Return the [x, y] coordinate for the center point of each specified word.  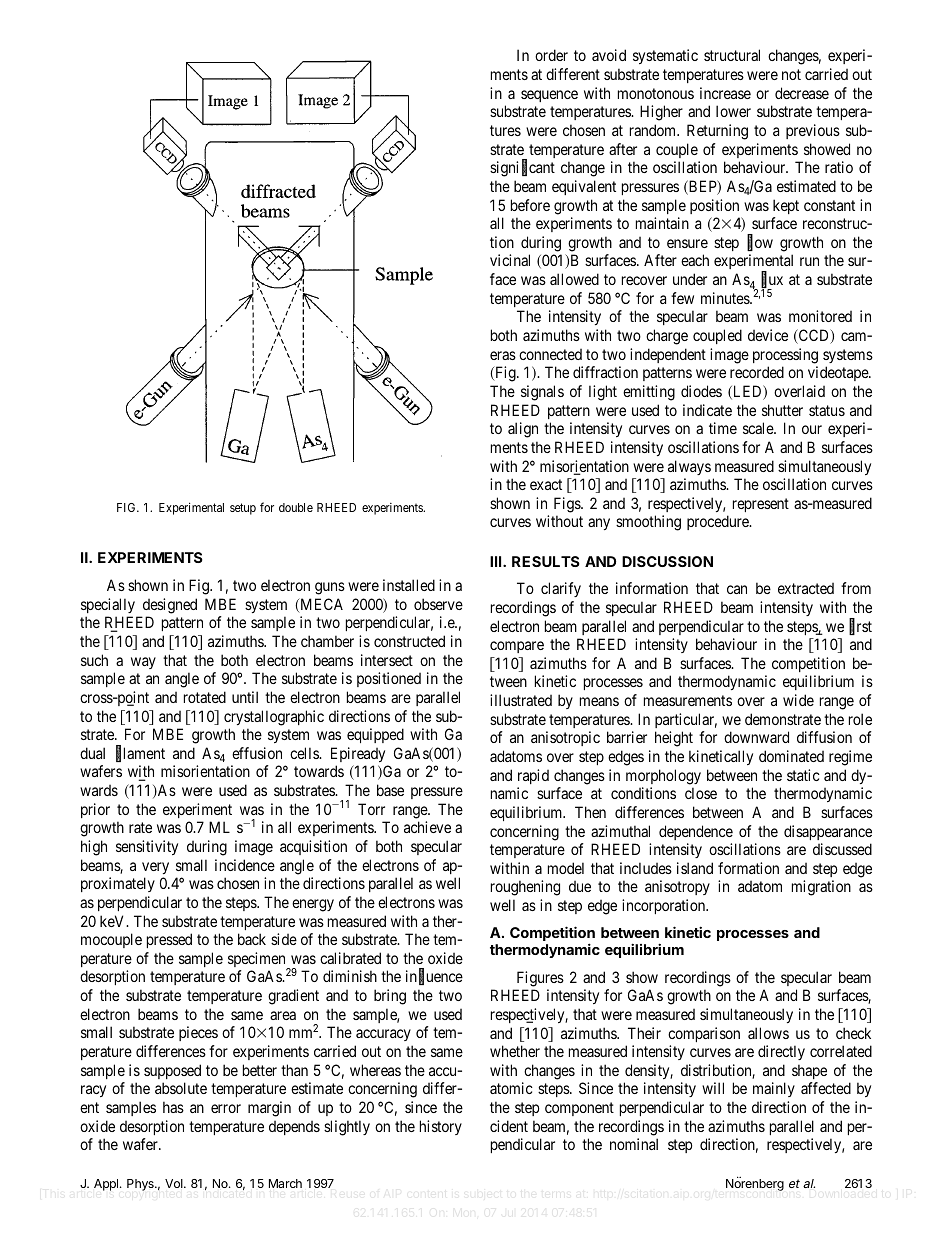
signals [542, 393]
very [155, 868]
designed [170, 606]
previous [813, 131]
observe [438, 604]
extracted [806, 588]
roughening [525, 888]
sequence [549, 96]
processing [785, 356]
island [695, 868]
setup [243, 509]
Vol [175, 1183]
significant [522, 169]
